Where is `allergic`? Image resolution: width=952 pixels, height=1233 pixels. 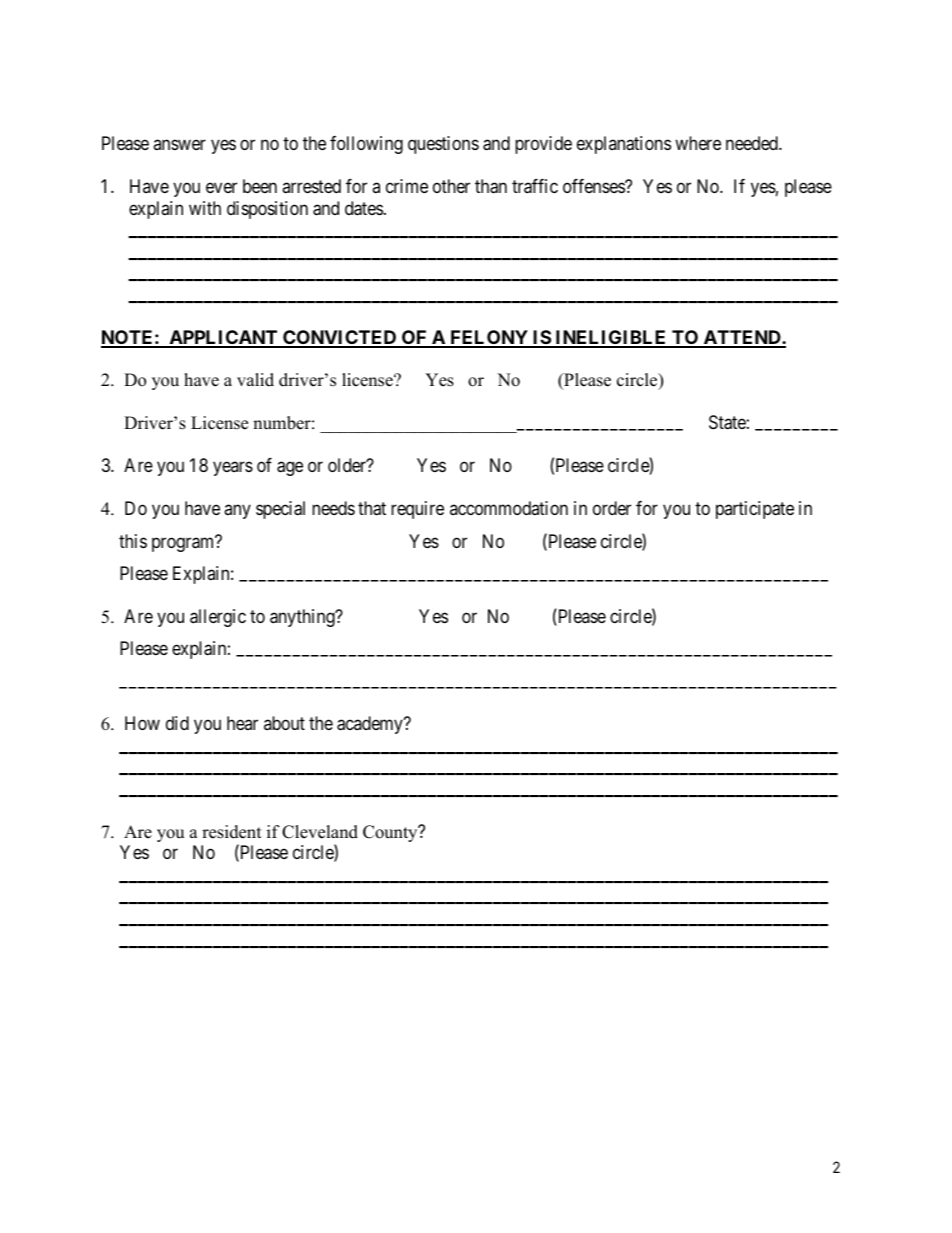 allergic is located at coordinates (218, 618).
